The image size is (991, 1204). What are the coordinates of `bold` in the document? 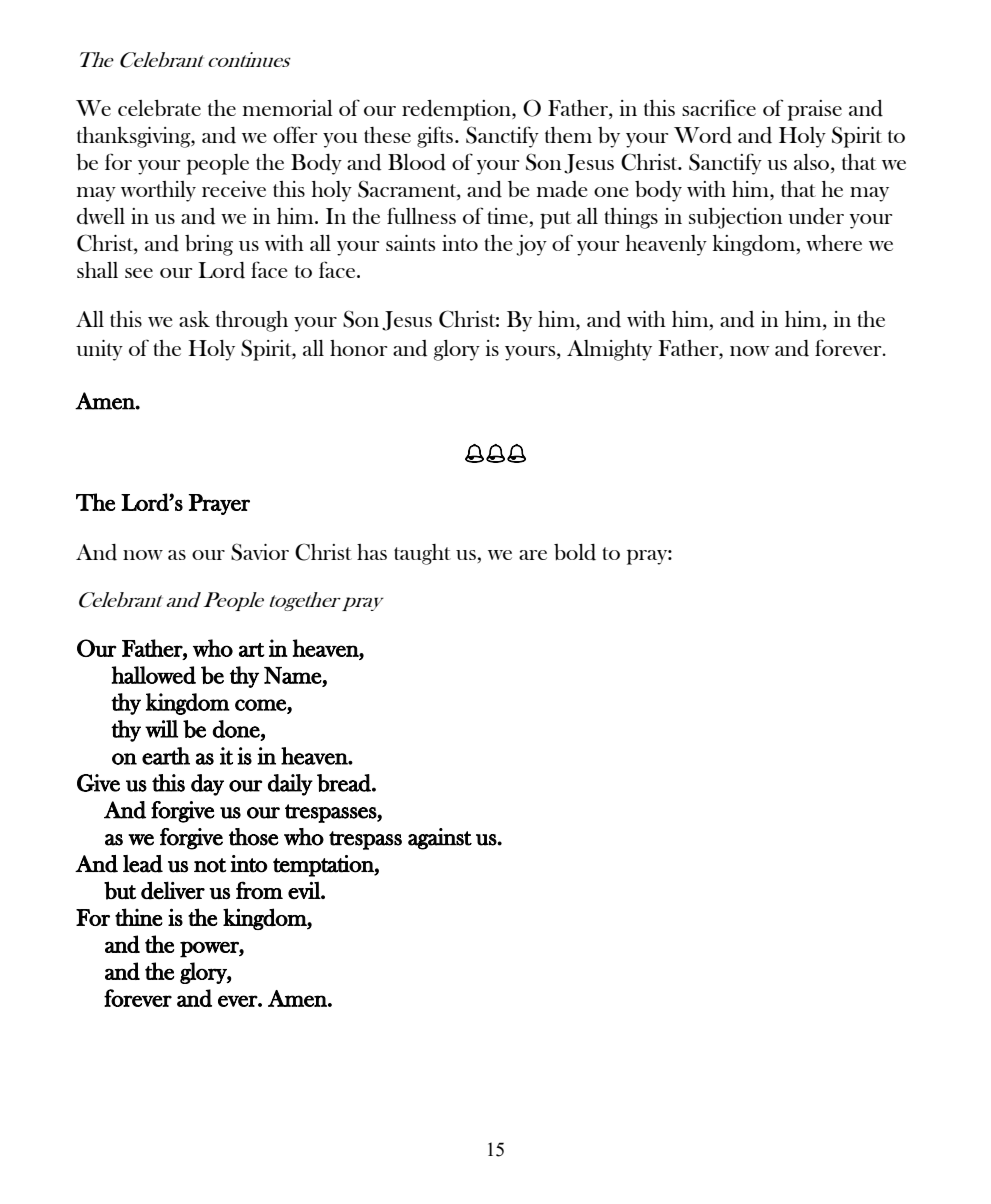 It's located at (575, 552).
